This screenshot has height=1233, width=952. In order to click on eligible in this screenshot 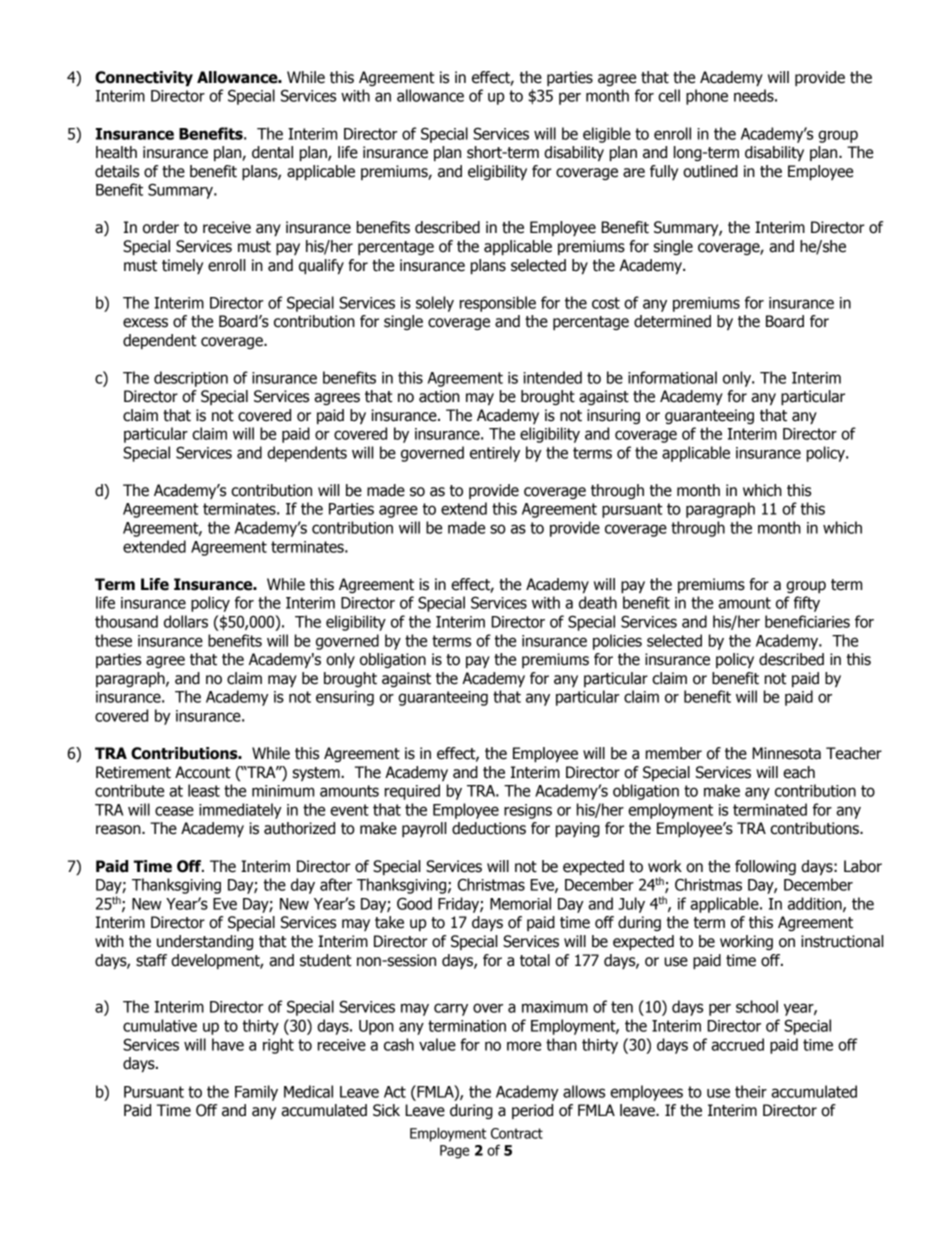, I will do `click(607, 135)`.
